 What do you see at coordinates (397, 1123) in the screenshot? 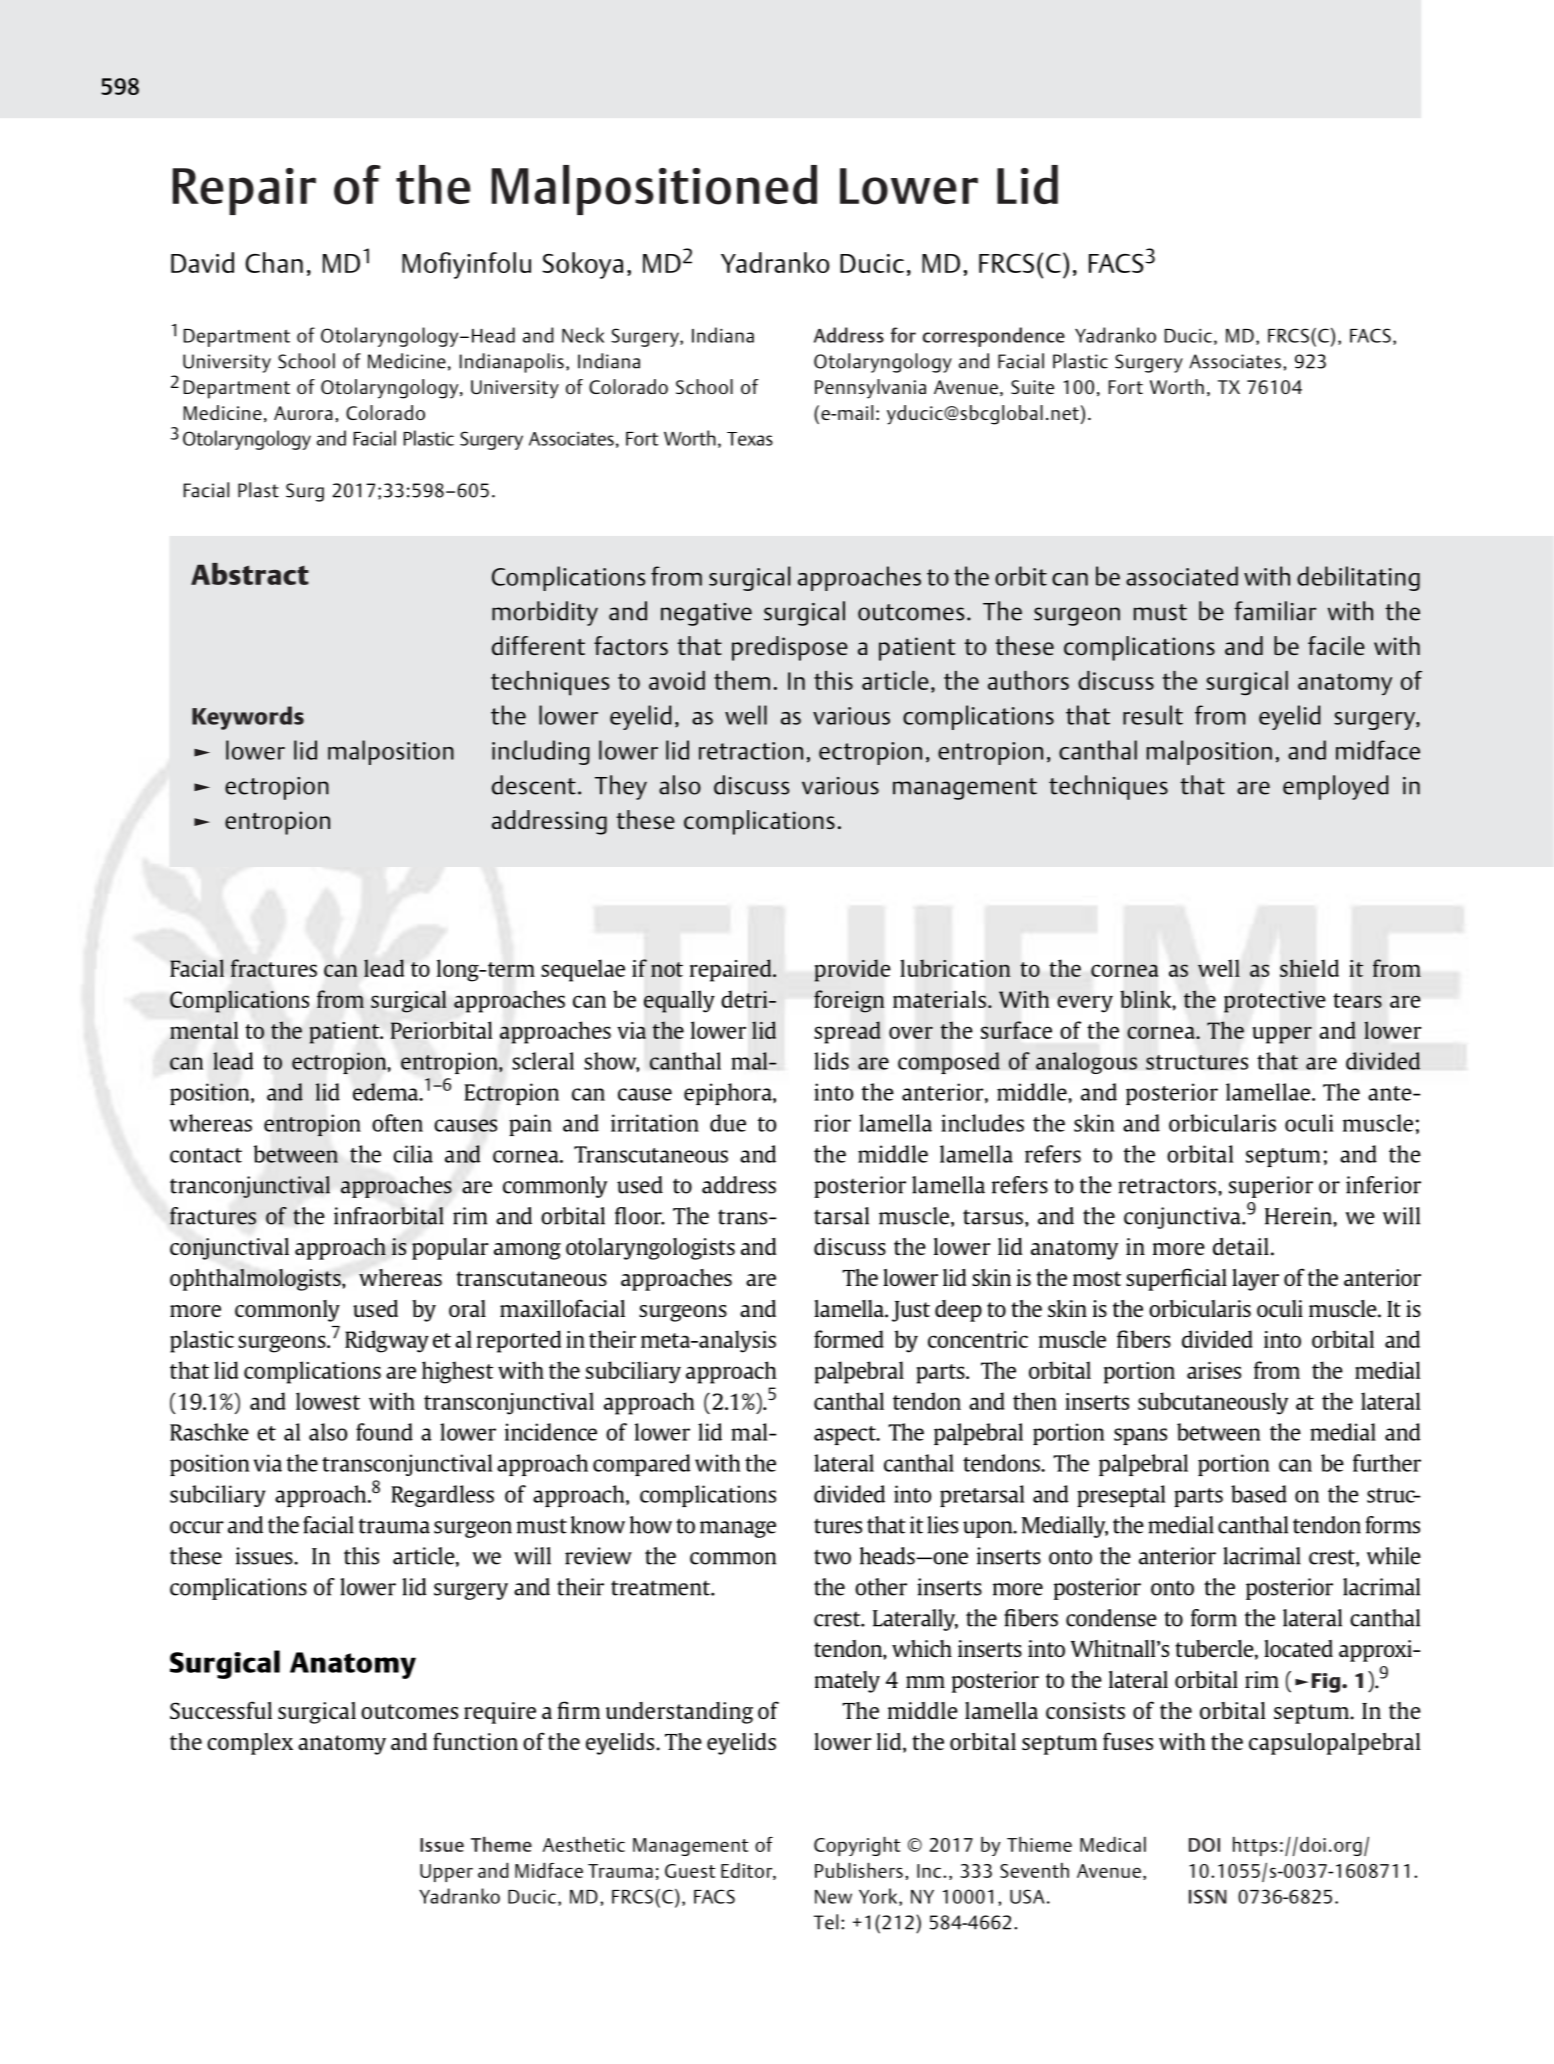
I see `often` at bounding box center [397, 1123].
